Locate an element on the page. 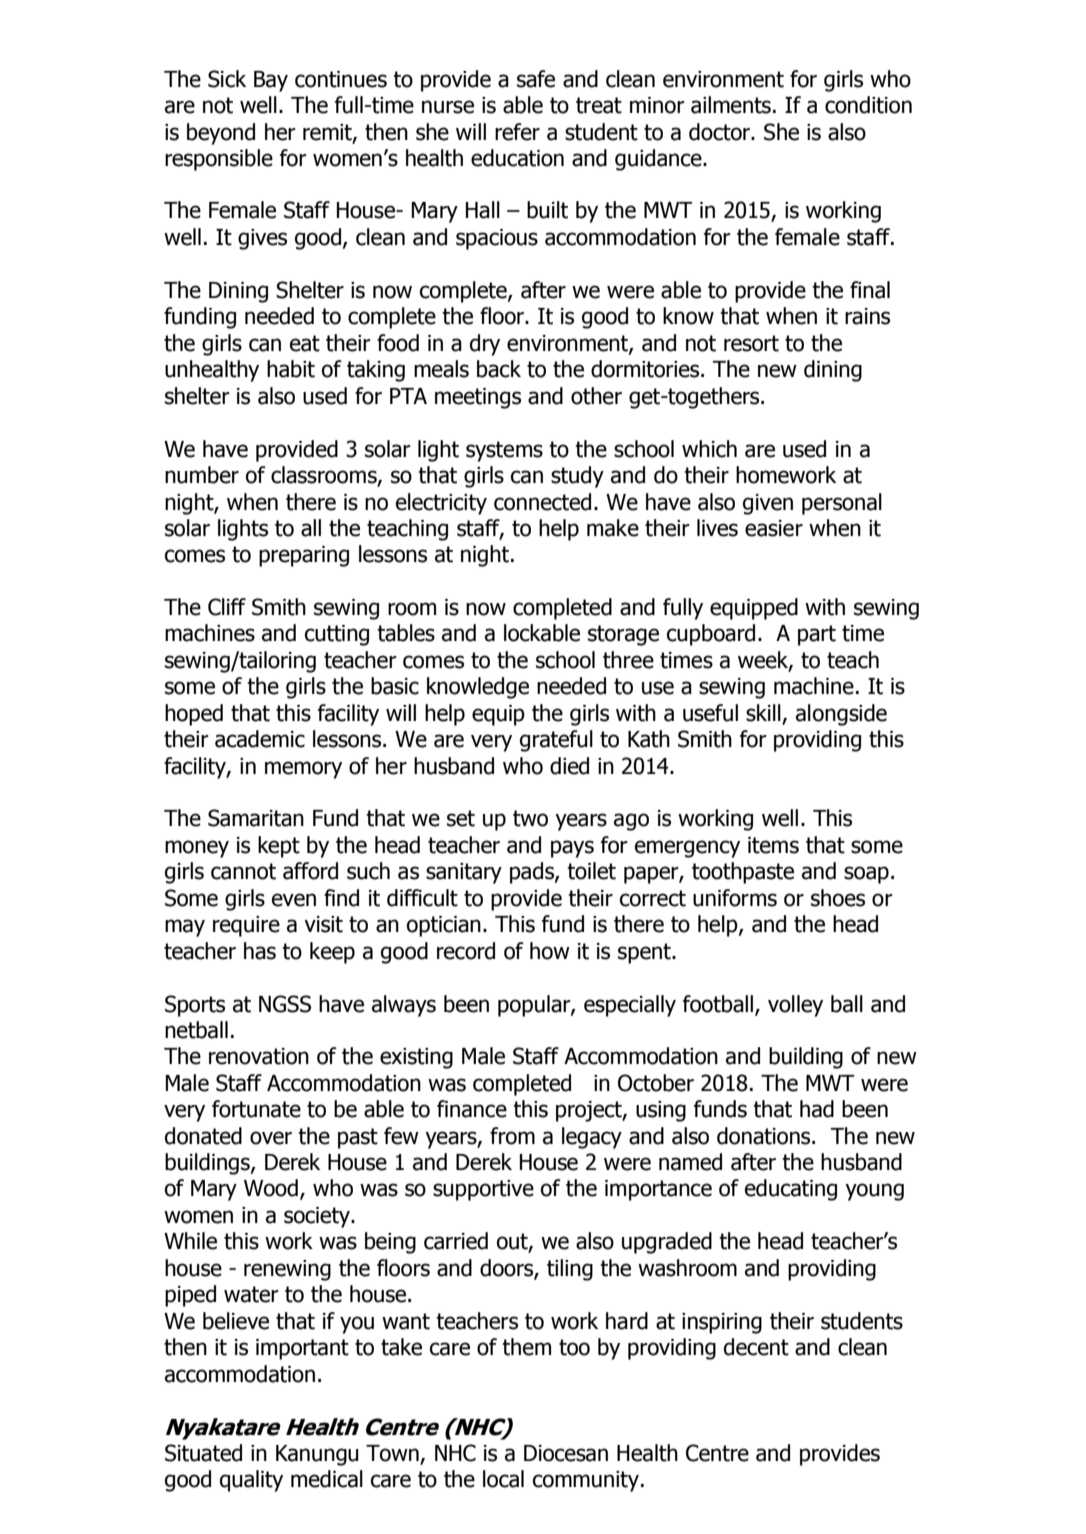  two is located at coordinates (530, 818).
